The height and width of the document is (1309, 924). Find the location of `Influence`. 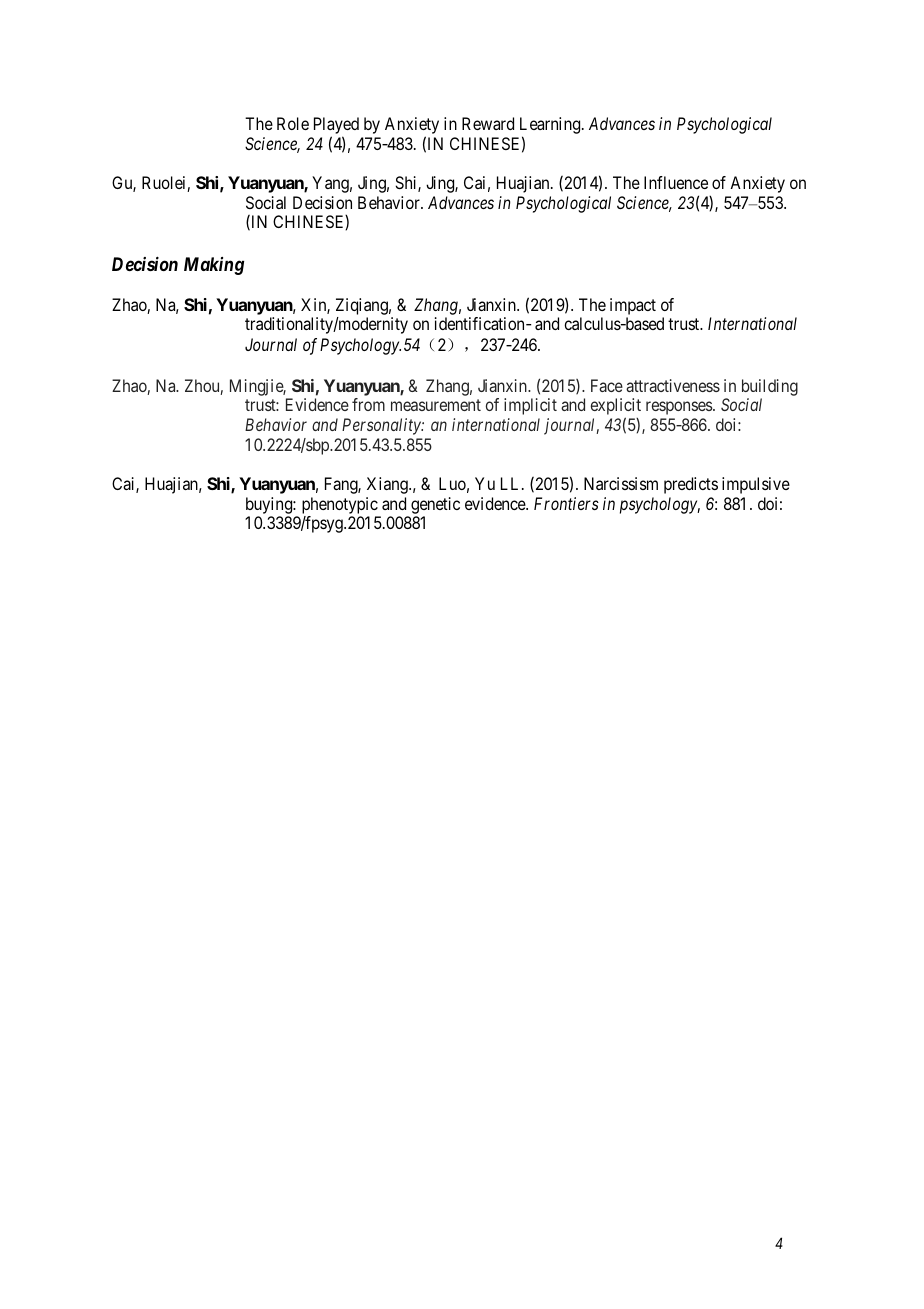

Influence is located at coordinates (676, 182).
